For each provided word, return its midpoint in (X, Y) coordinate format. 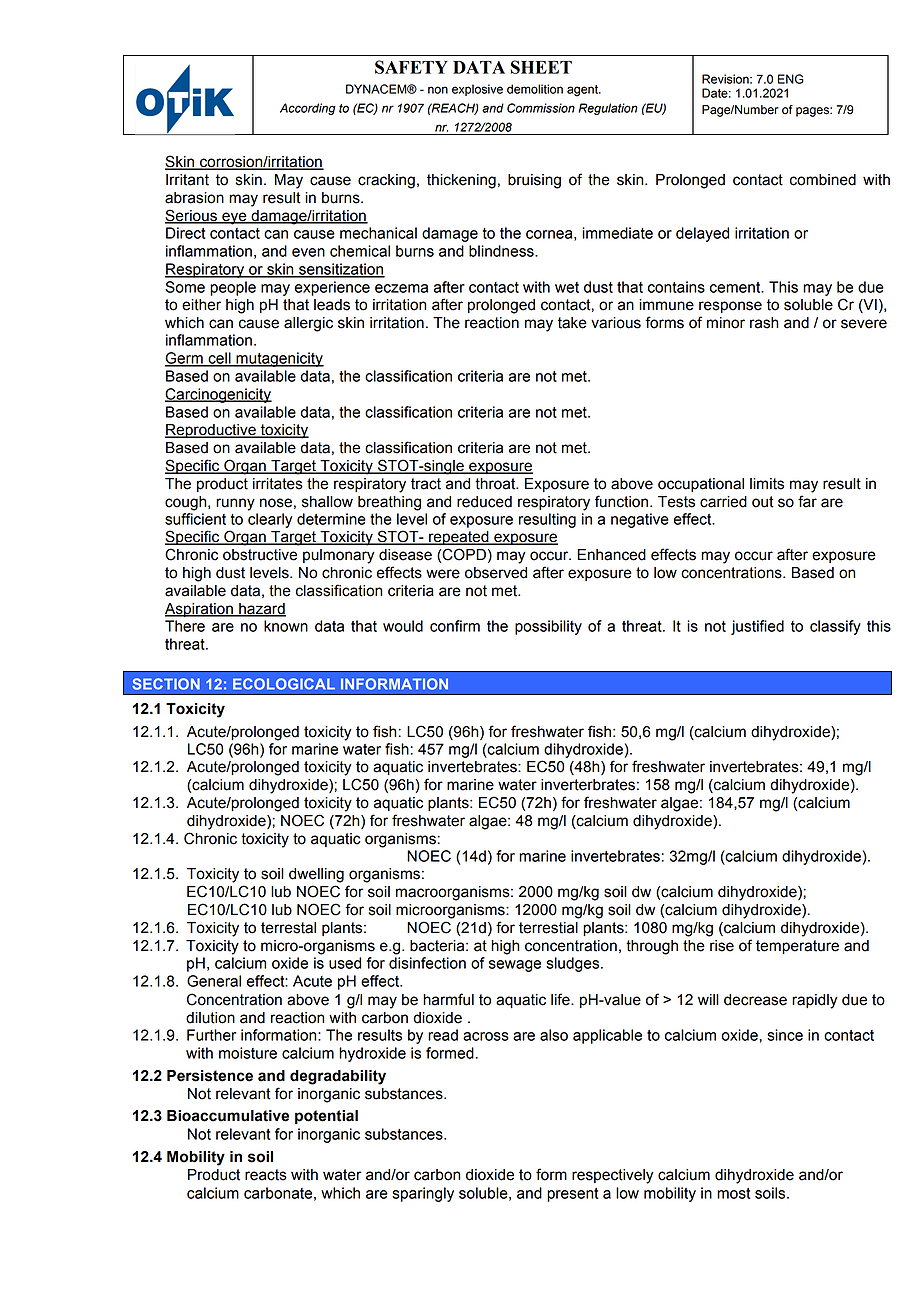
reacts (266, 1175)
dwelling (316, 875)
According (308, 109)
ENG (791, 79)
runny (235, 504)
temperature (797, 947)
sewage (515, 966)
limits (767, 484)
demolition (535, 89)
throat (496, 484)
